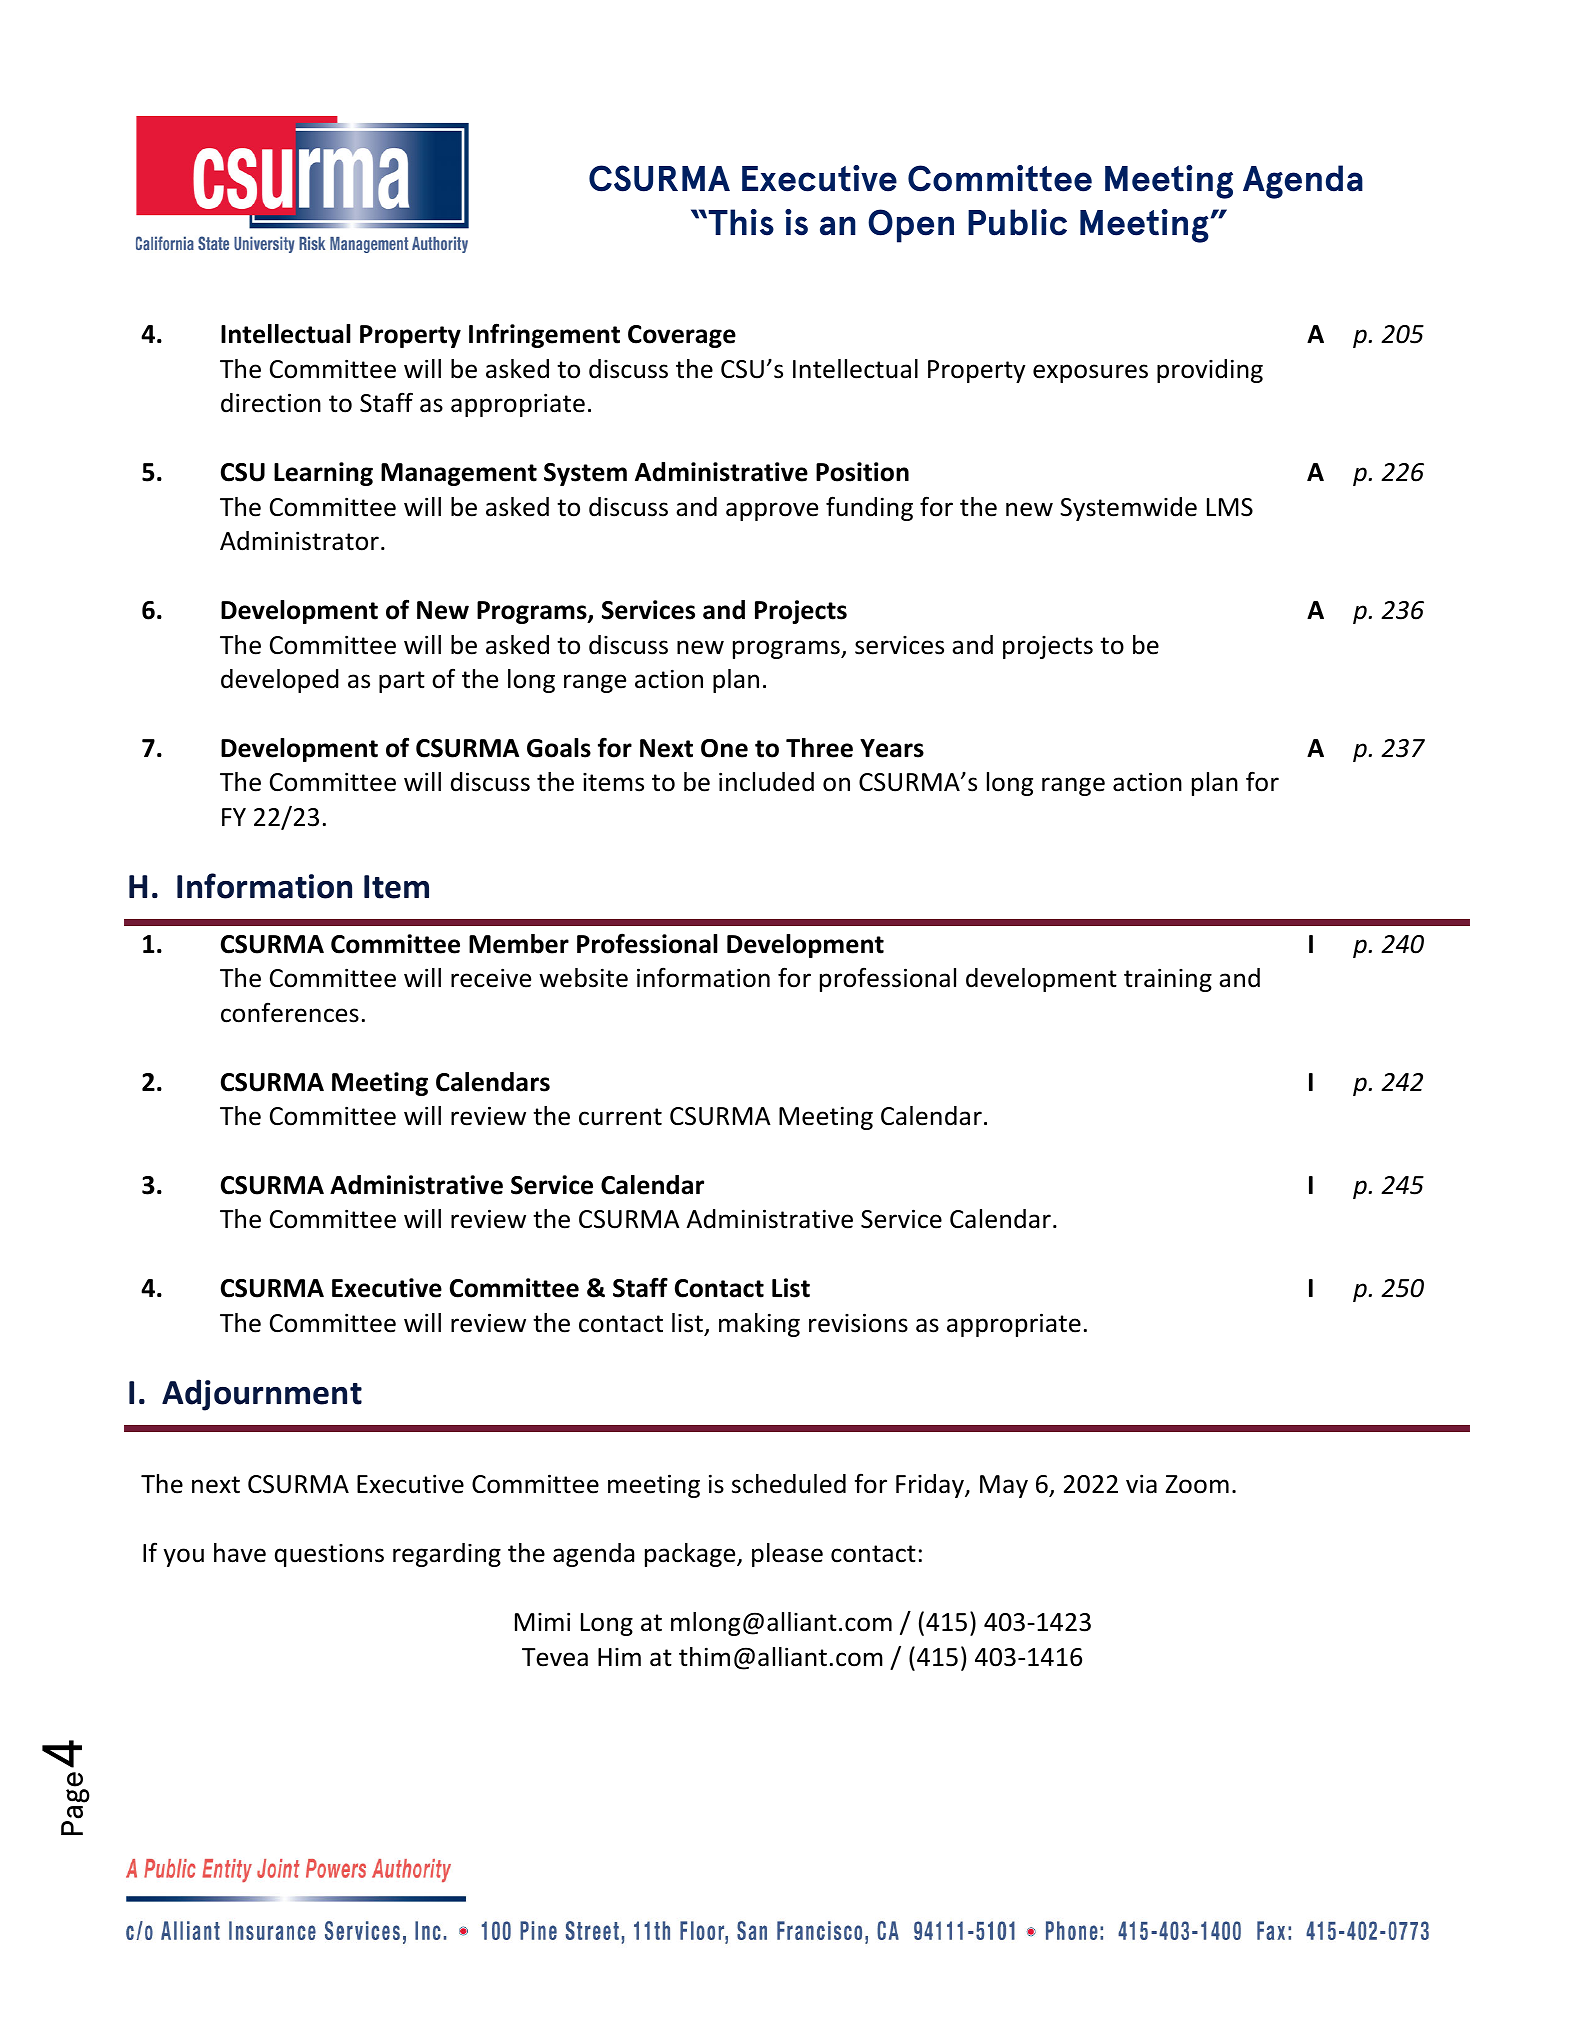  I want to click on Years, so click(892, 748).
